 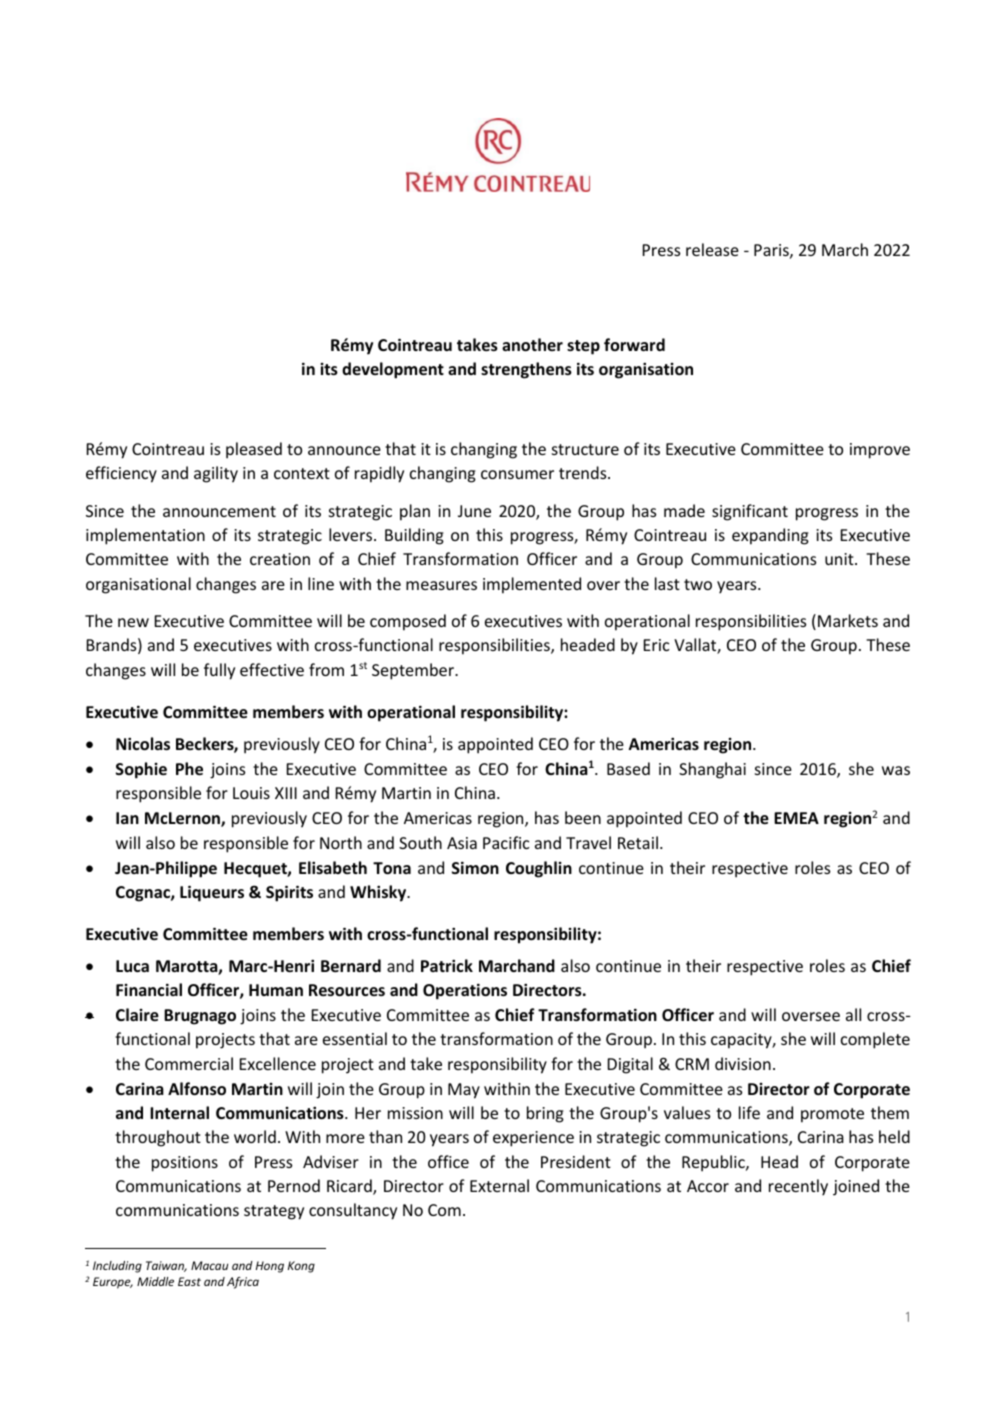 I want to click on release, so click(x=712, y=249).
